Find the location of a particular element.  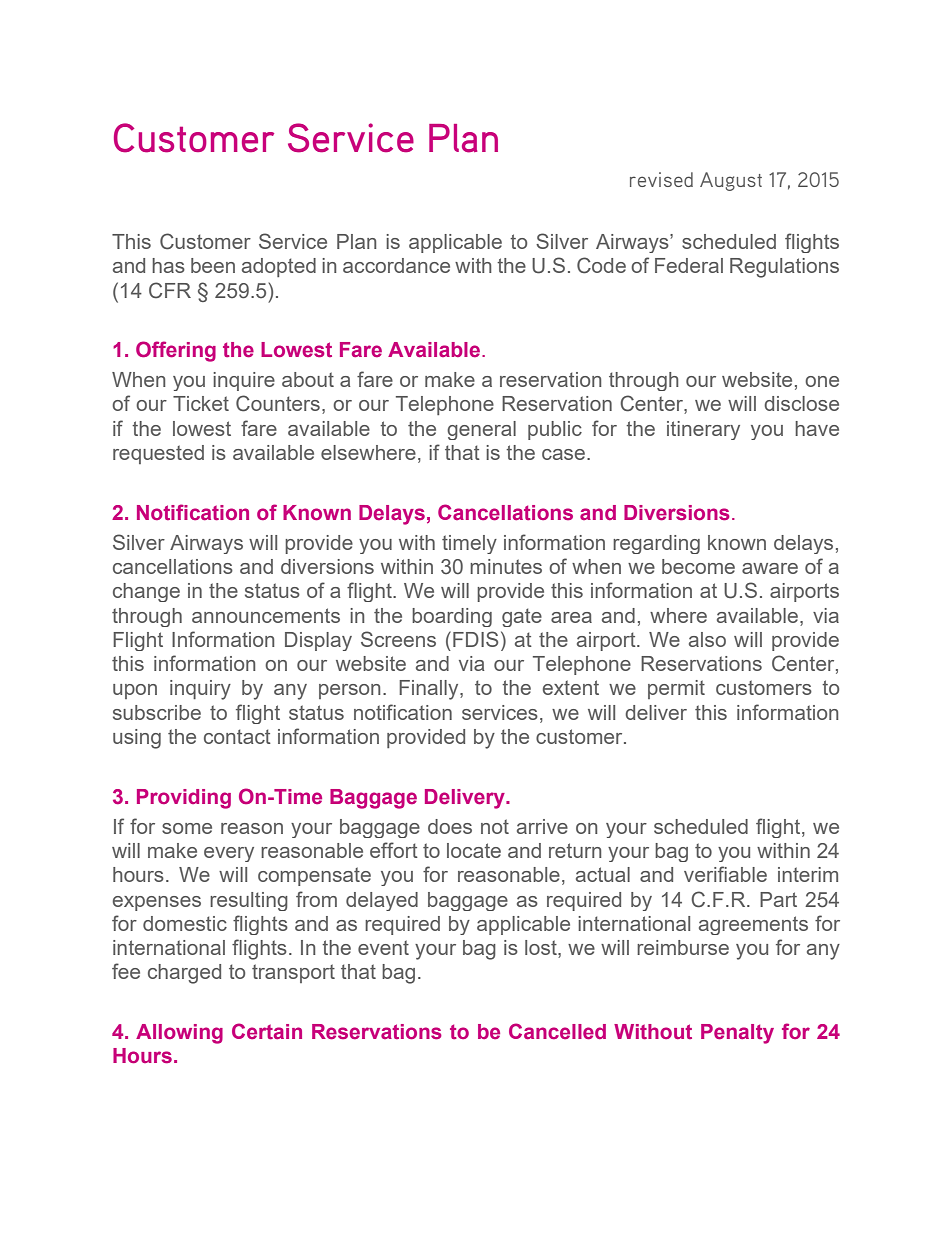

been is located at coordinates (213, 265).
